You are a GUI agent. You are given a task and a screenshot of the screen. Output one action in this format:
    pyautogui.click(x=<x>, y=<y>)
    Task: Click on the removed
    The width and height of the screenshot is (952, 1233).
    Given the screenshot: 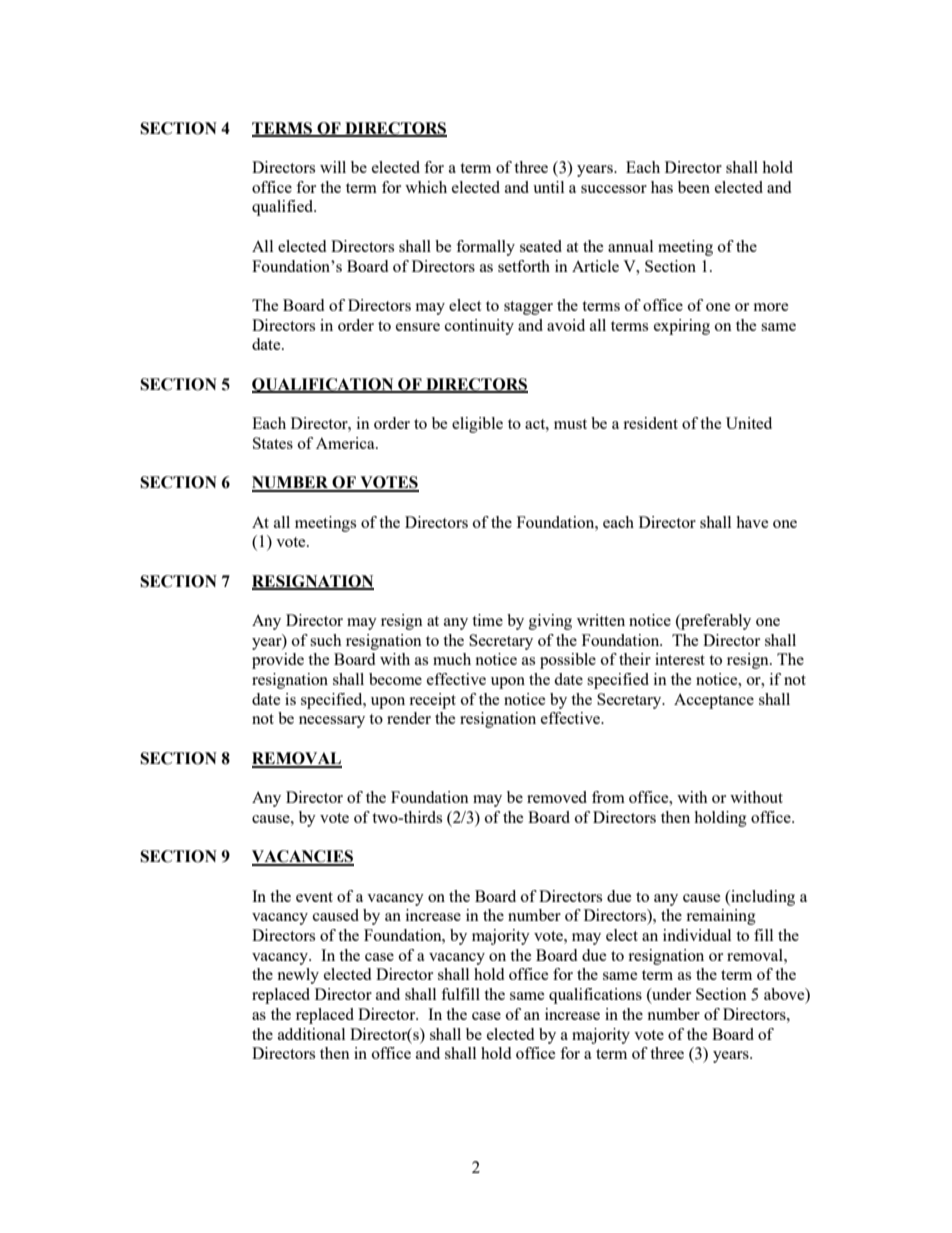 What is the action you would take?
    pyautogui.click(x=557, y=797)
